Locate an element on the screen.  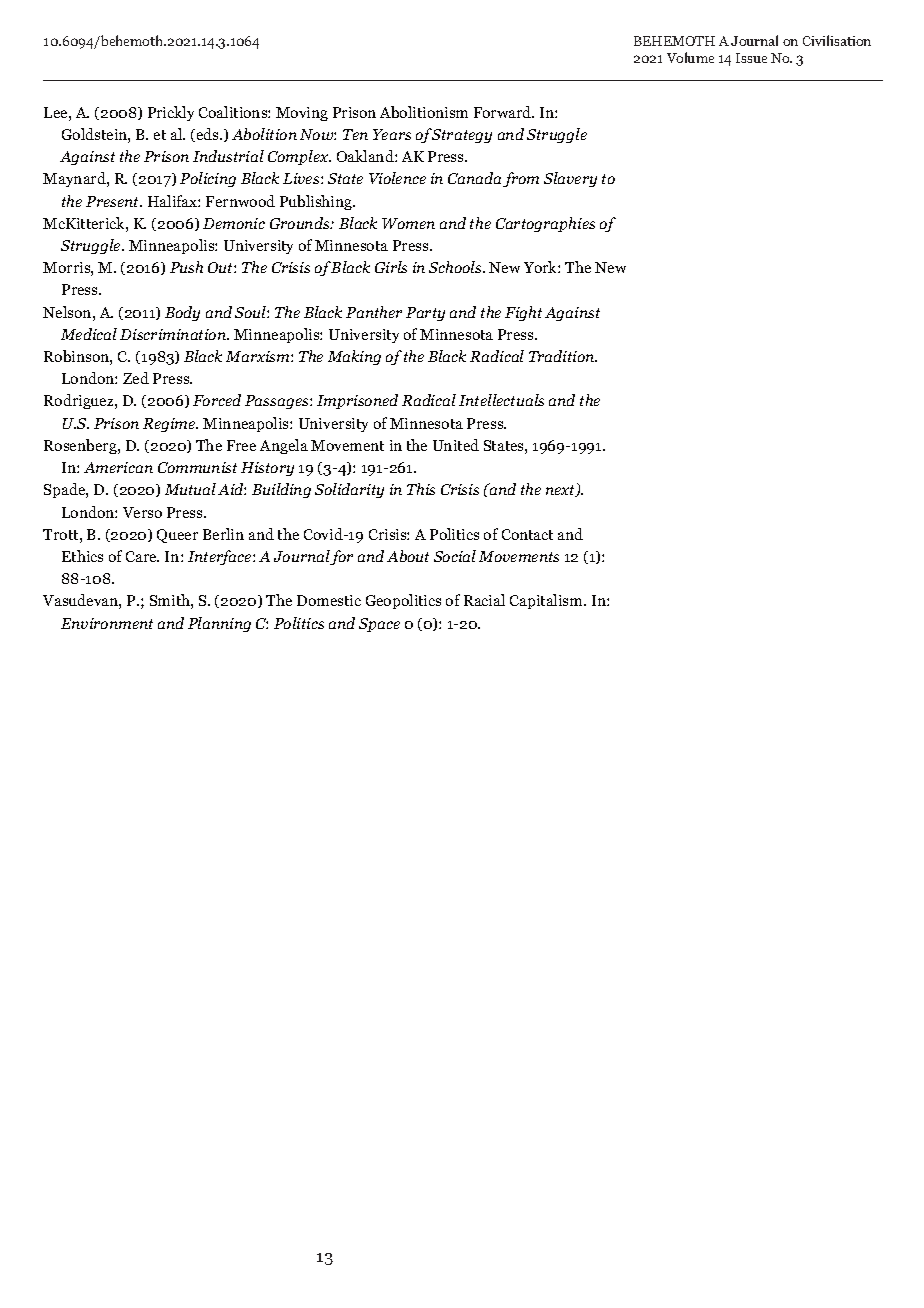
Capitalism is located at coordinates (547, 601).
